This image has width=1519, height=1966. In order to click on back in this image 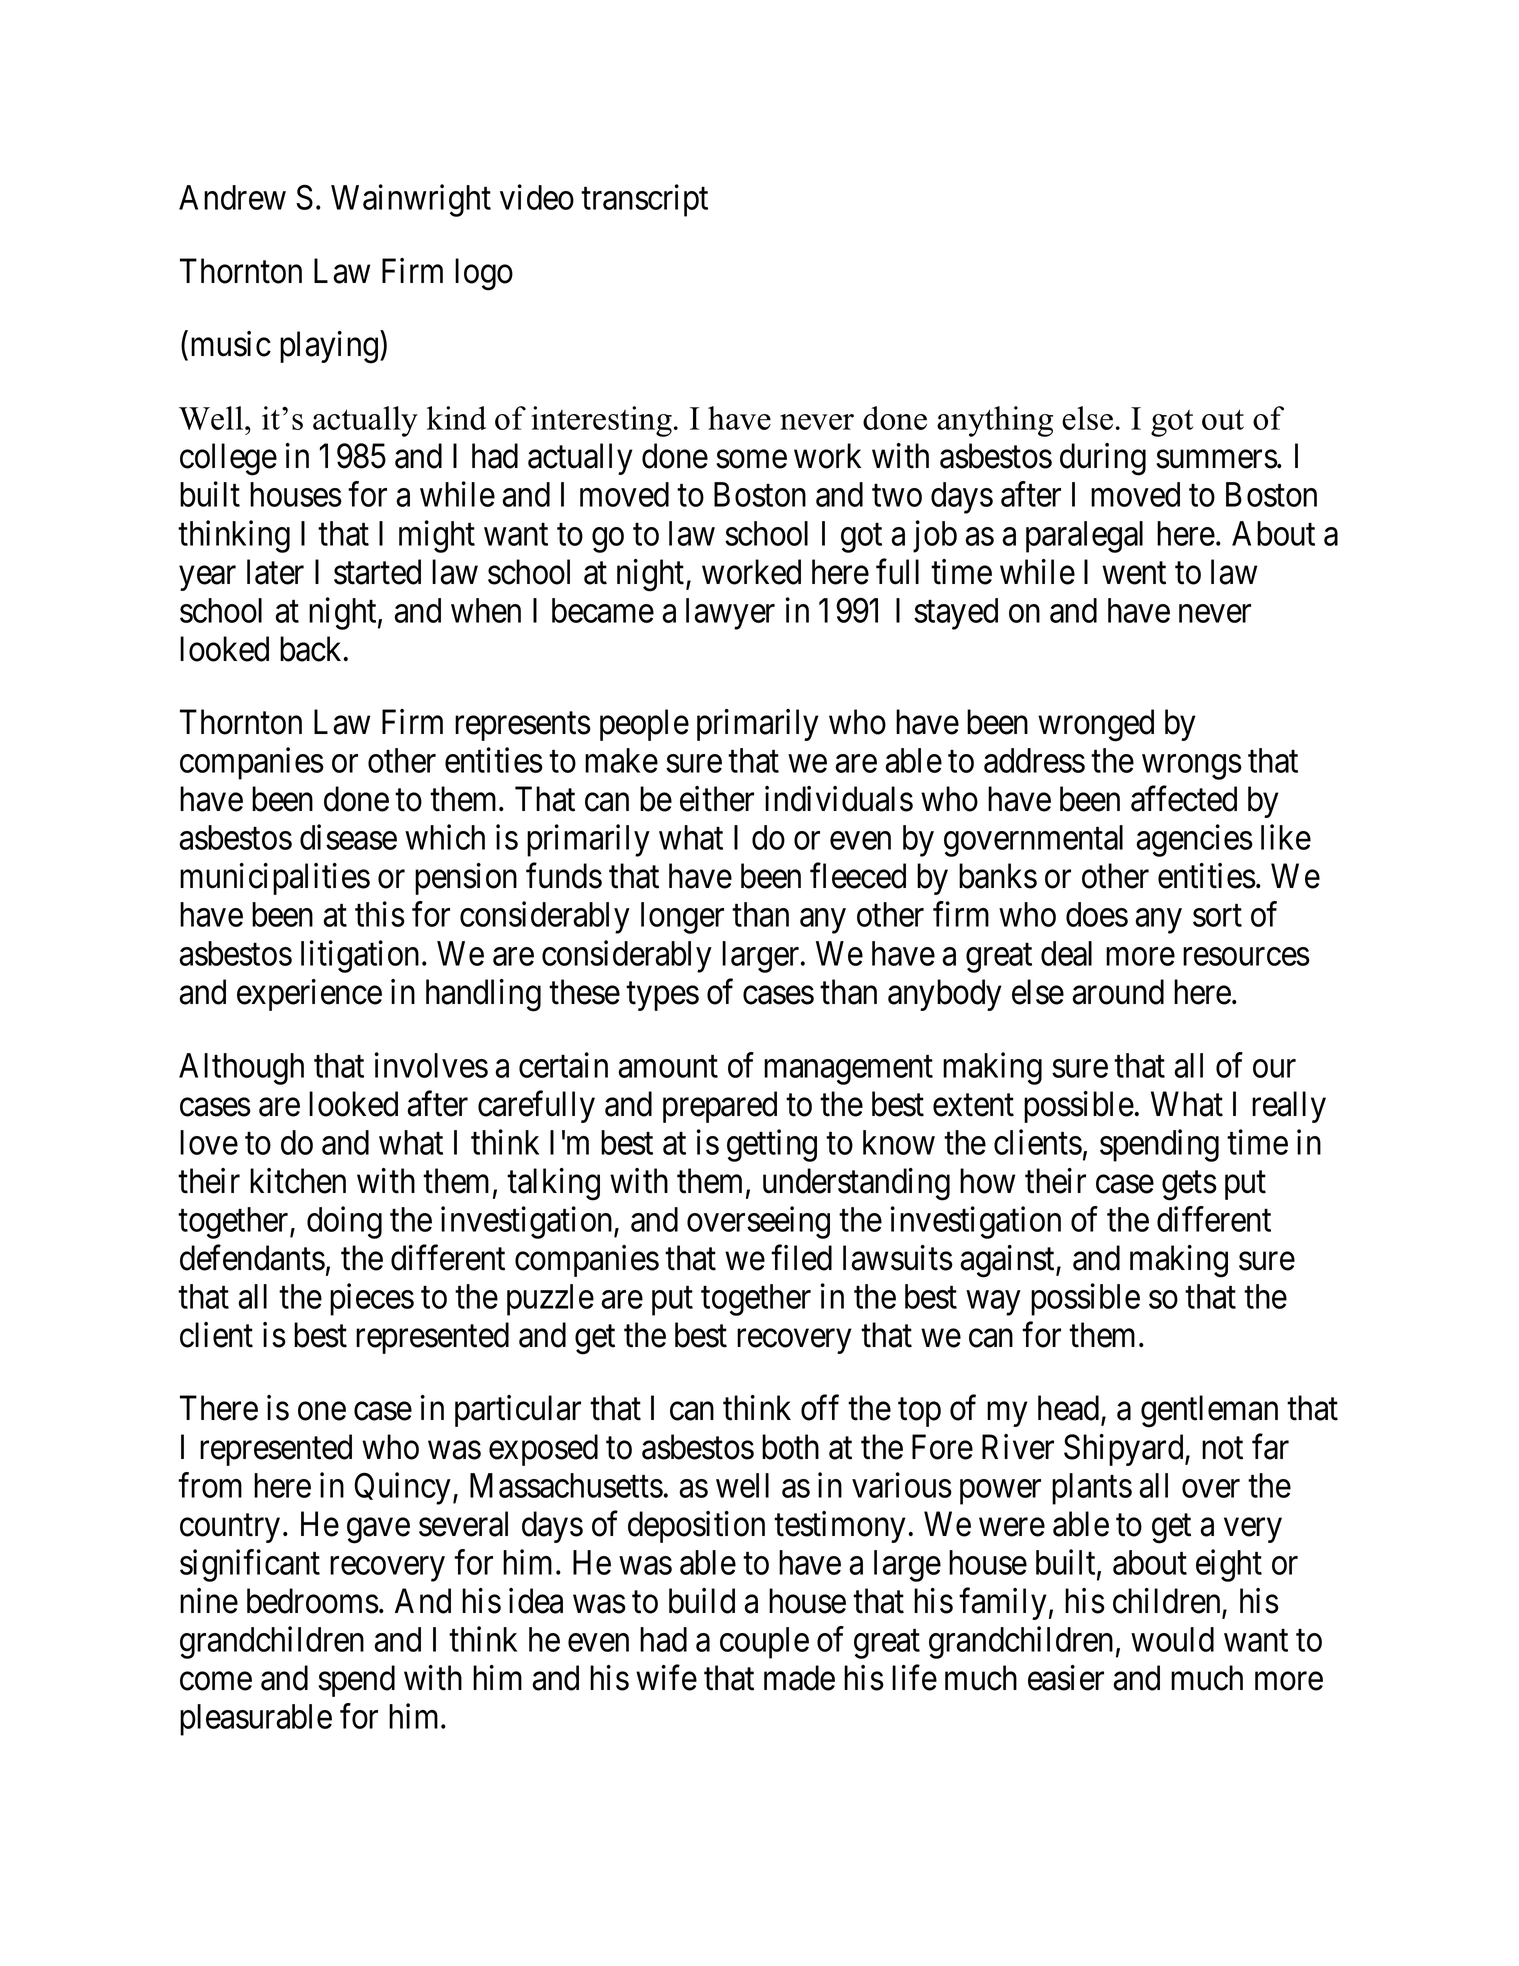, I will do `click(312, 649)`.
